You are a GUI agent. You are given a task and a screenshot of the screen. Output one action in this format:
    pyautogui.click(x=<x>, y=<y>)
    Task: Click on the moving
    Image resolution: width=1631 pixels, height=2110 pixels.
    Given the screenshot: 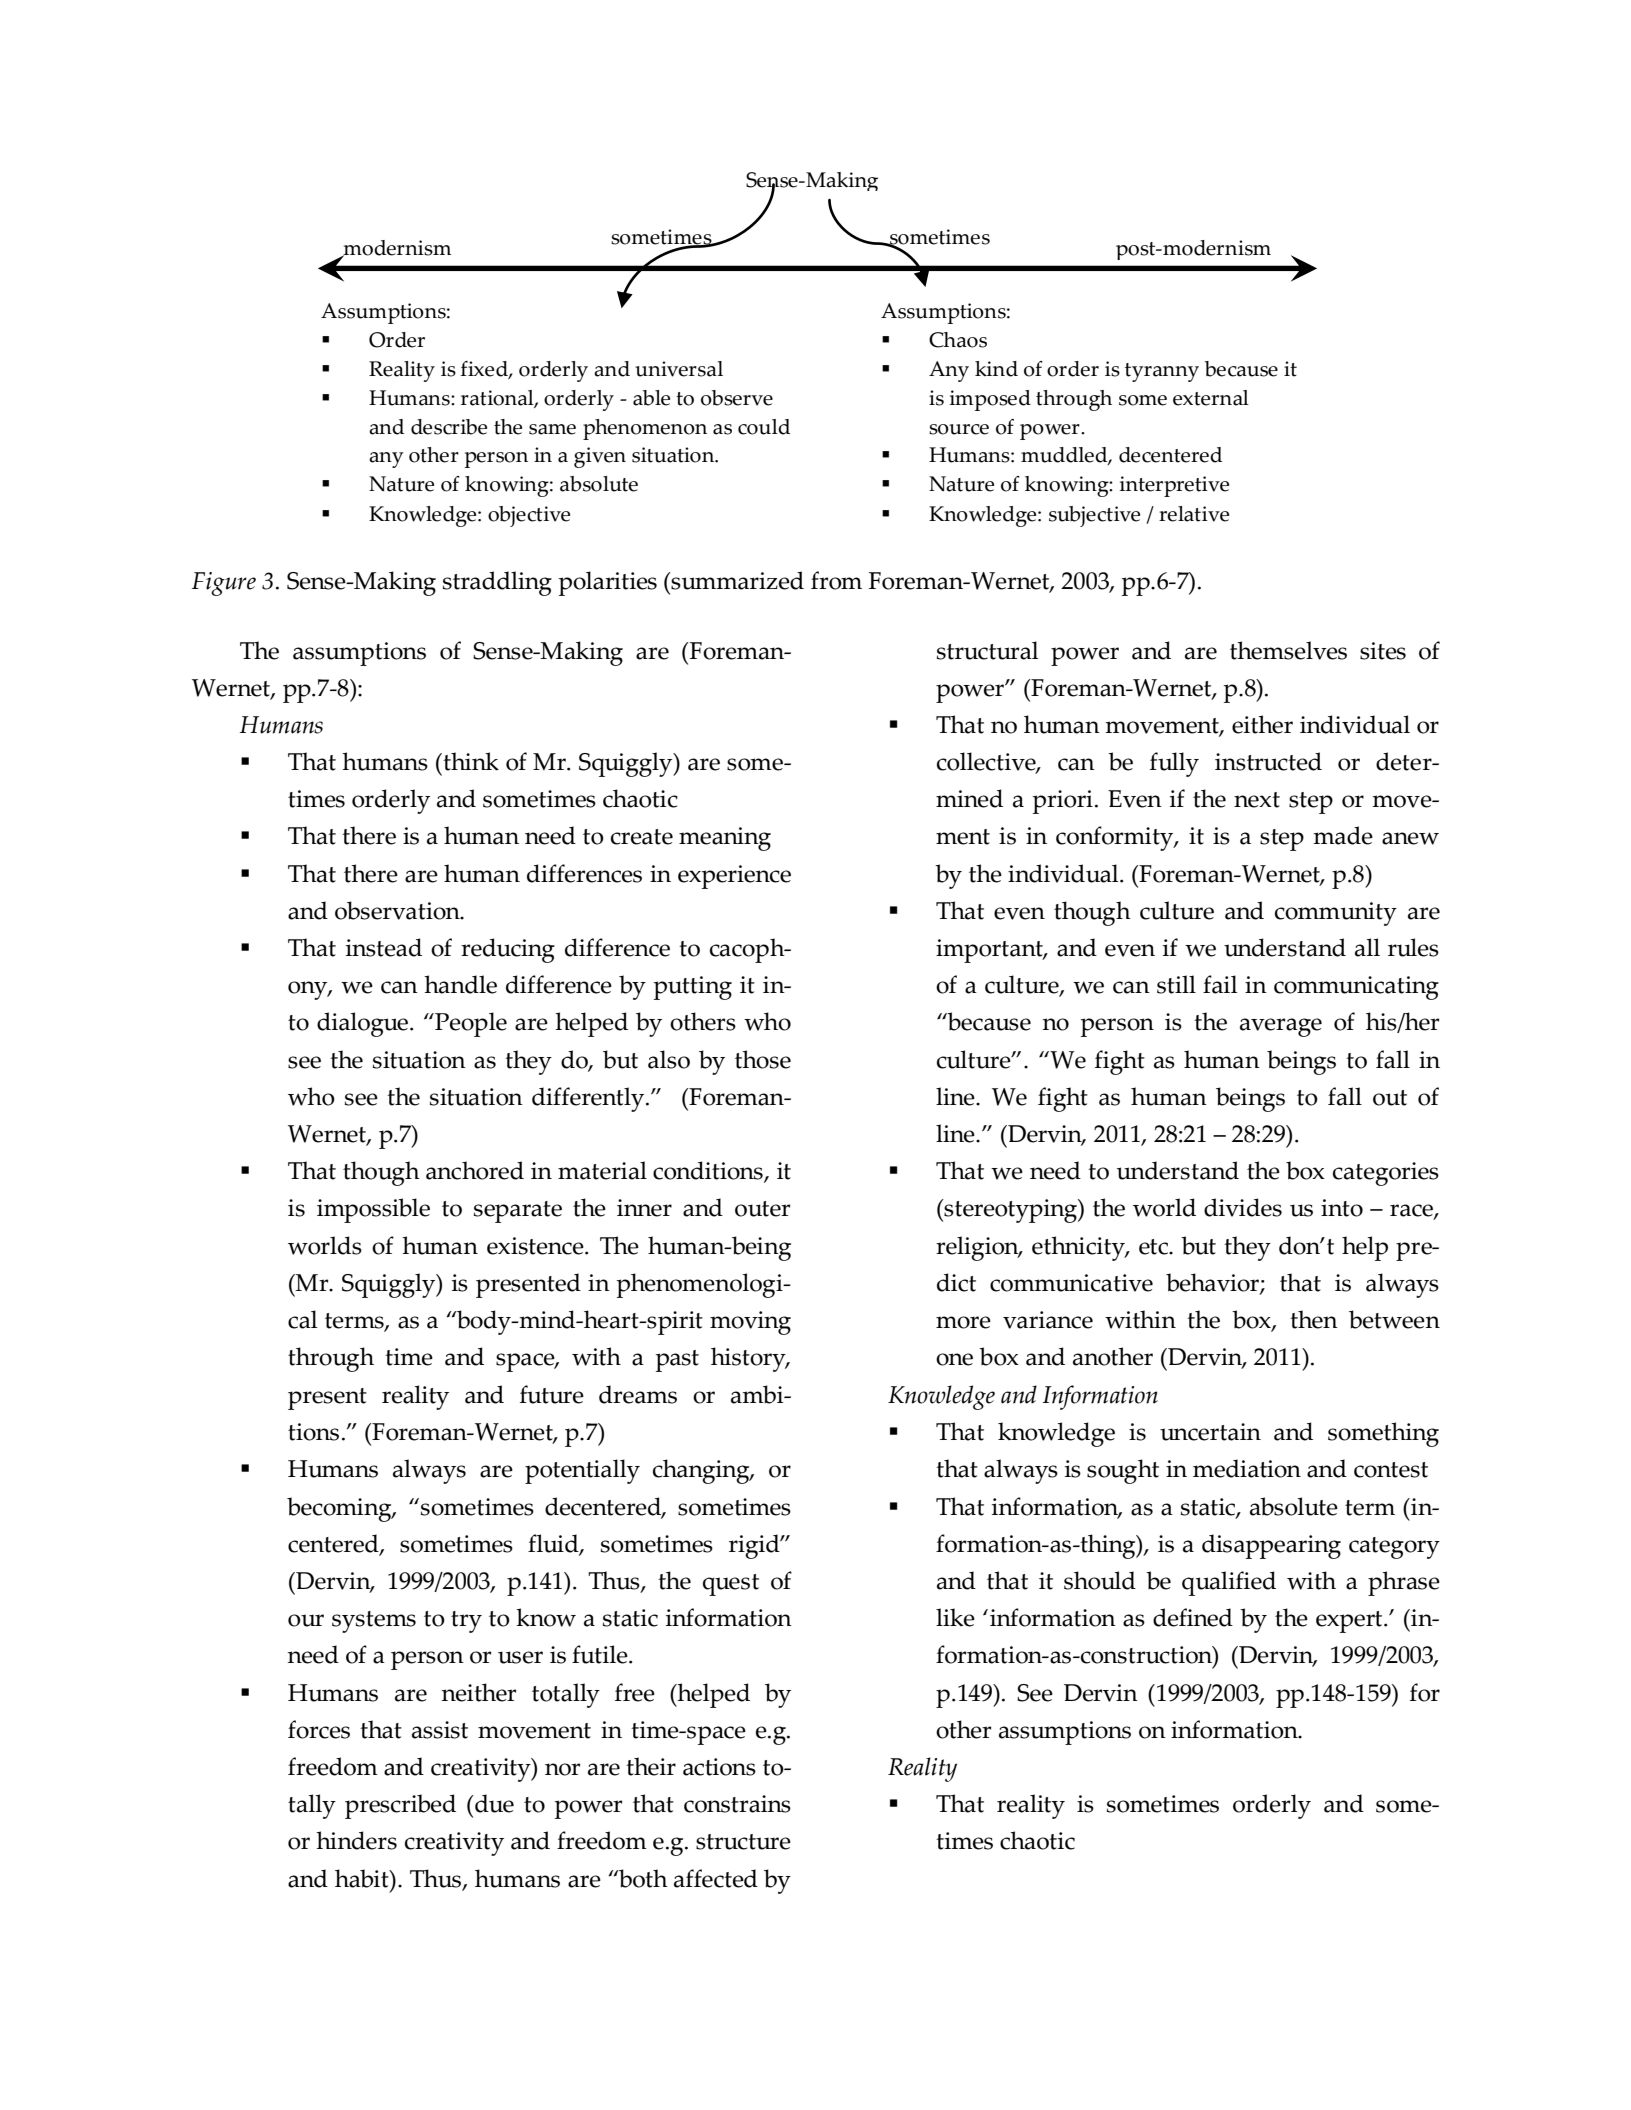 What is the action you would take?
    pyautogui.click(x=750, y=1323)
